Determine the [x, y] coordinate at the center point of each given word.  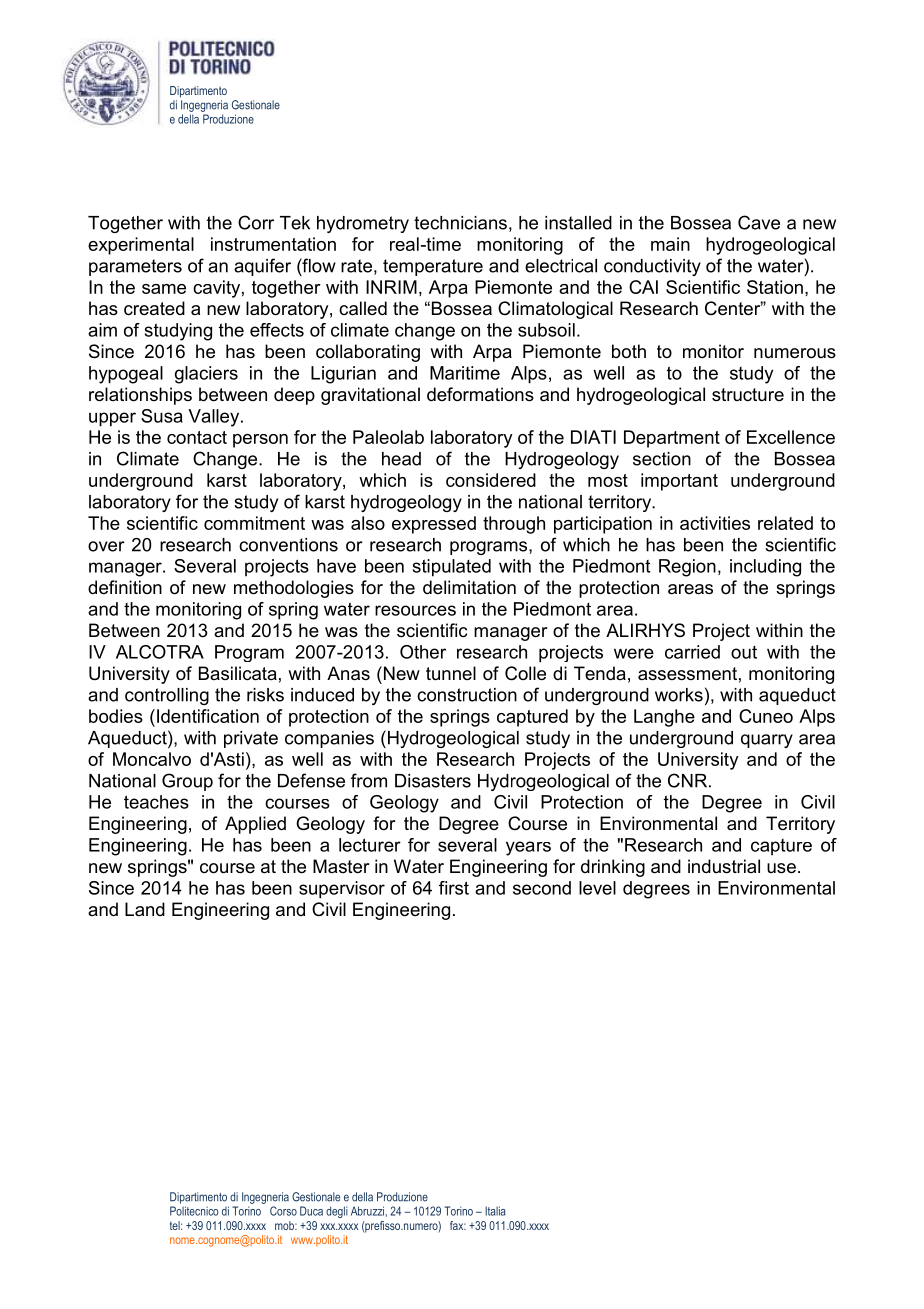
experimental [141, 246]
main [670, 244]
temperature [433, 267]
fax [458, 1225]
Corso [283, 1211]
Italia [495, 1211]
